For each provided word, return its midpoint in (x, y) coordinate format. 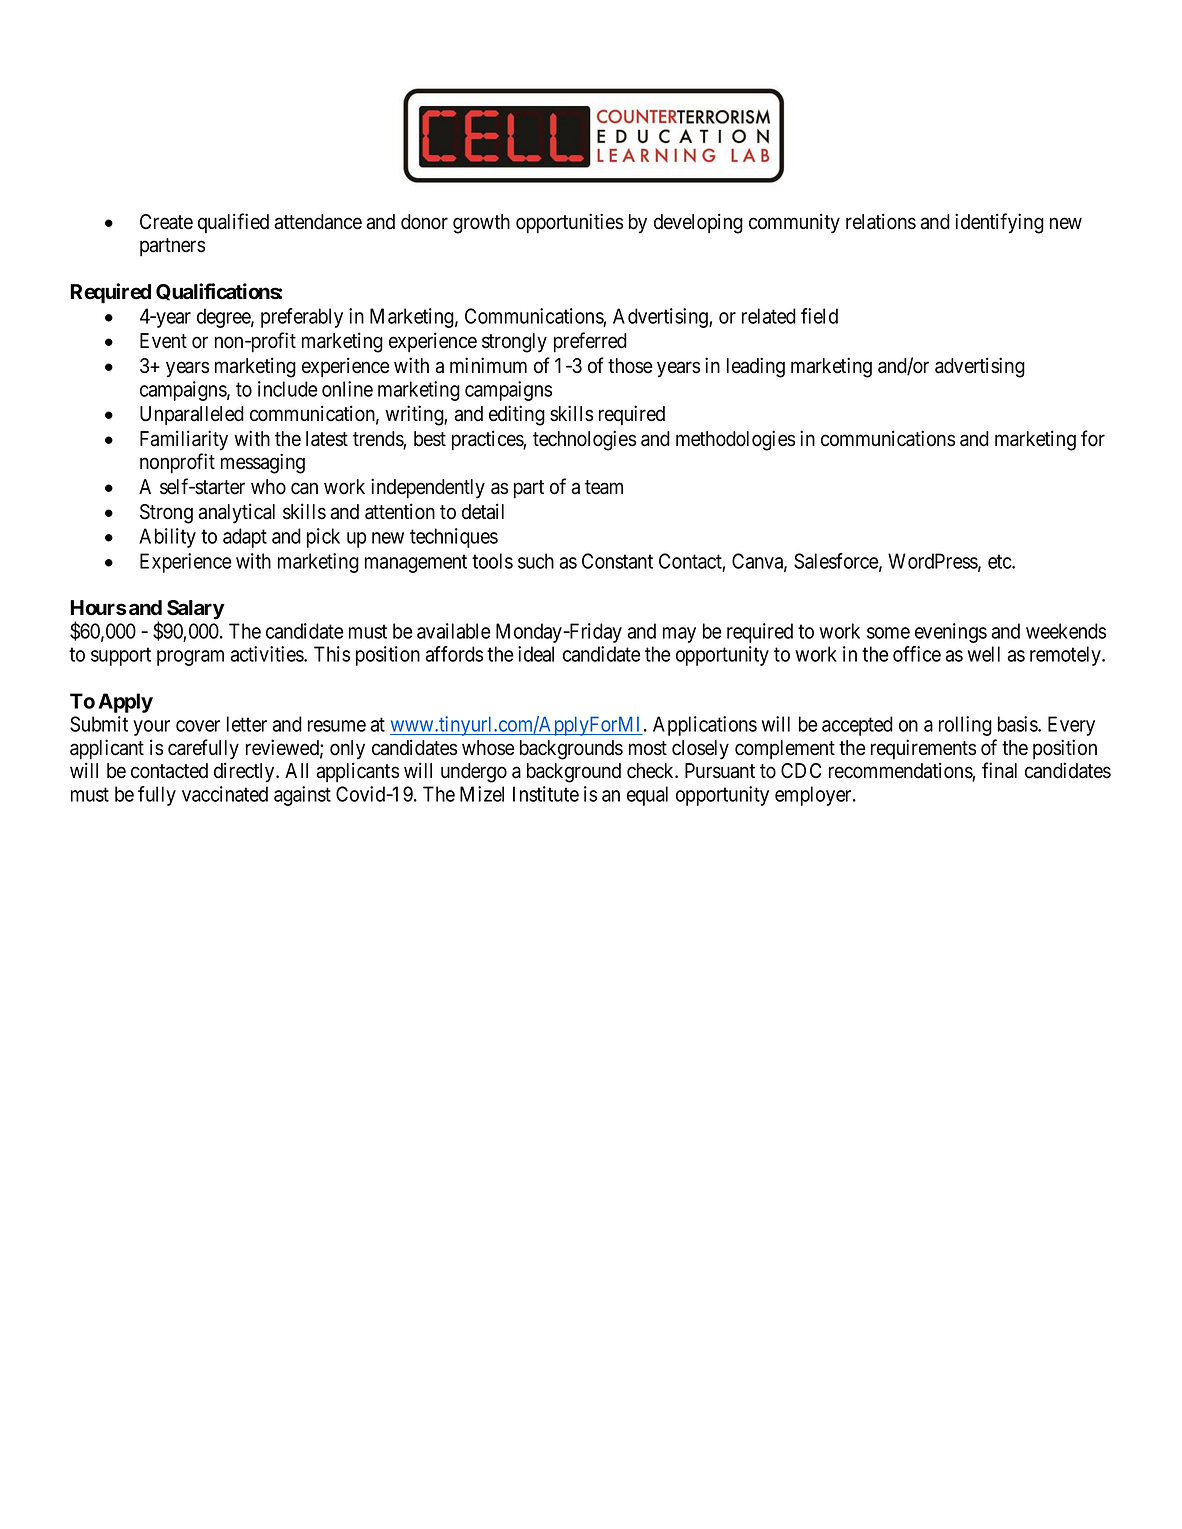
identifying (999, 223)
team (604, 487)
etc (1000, 561)
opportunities (569, 223)
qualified (233, 223)
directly (245, 772)
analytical (236, 513)
